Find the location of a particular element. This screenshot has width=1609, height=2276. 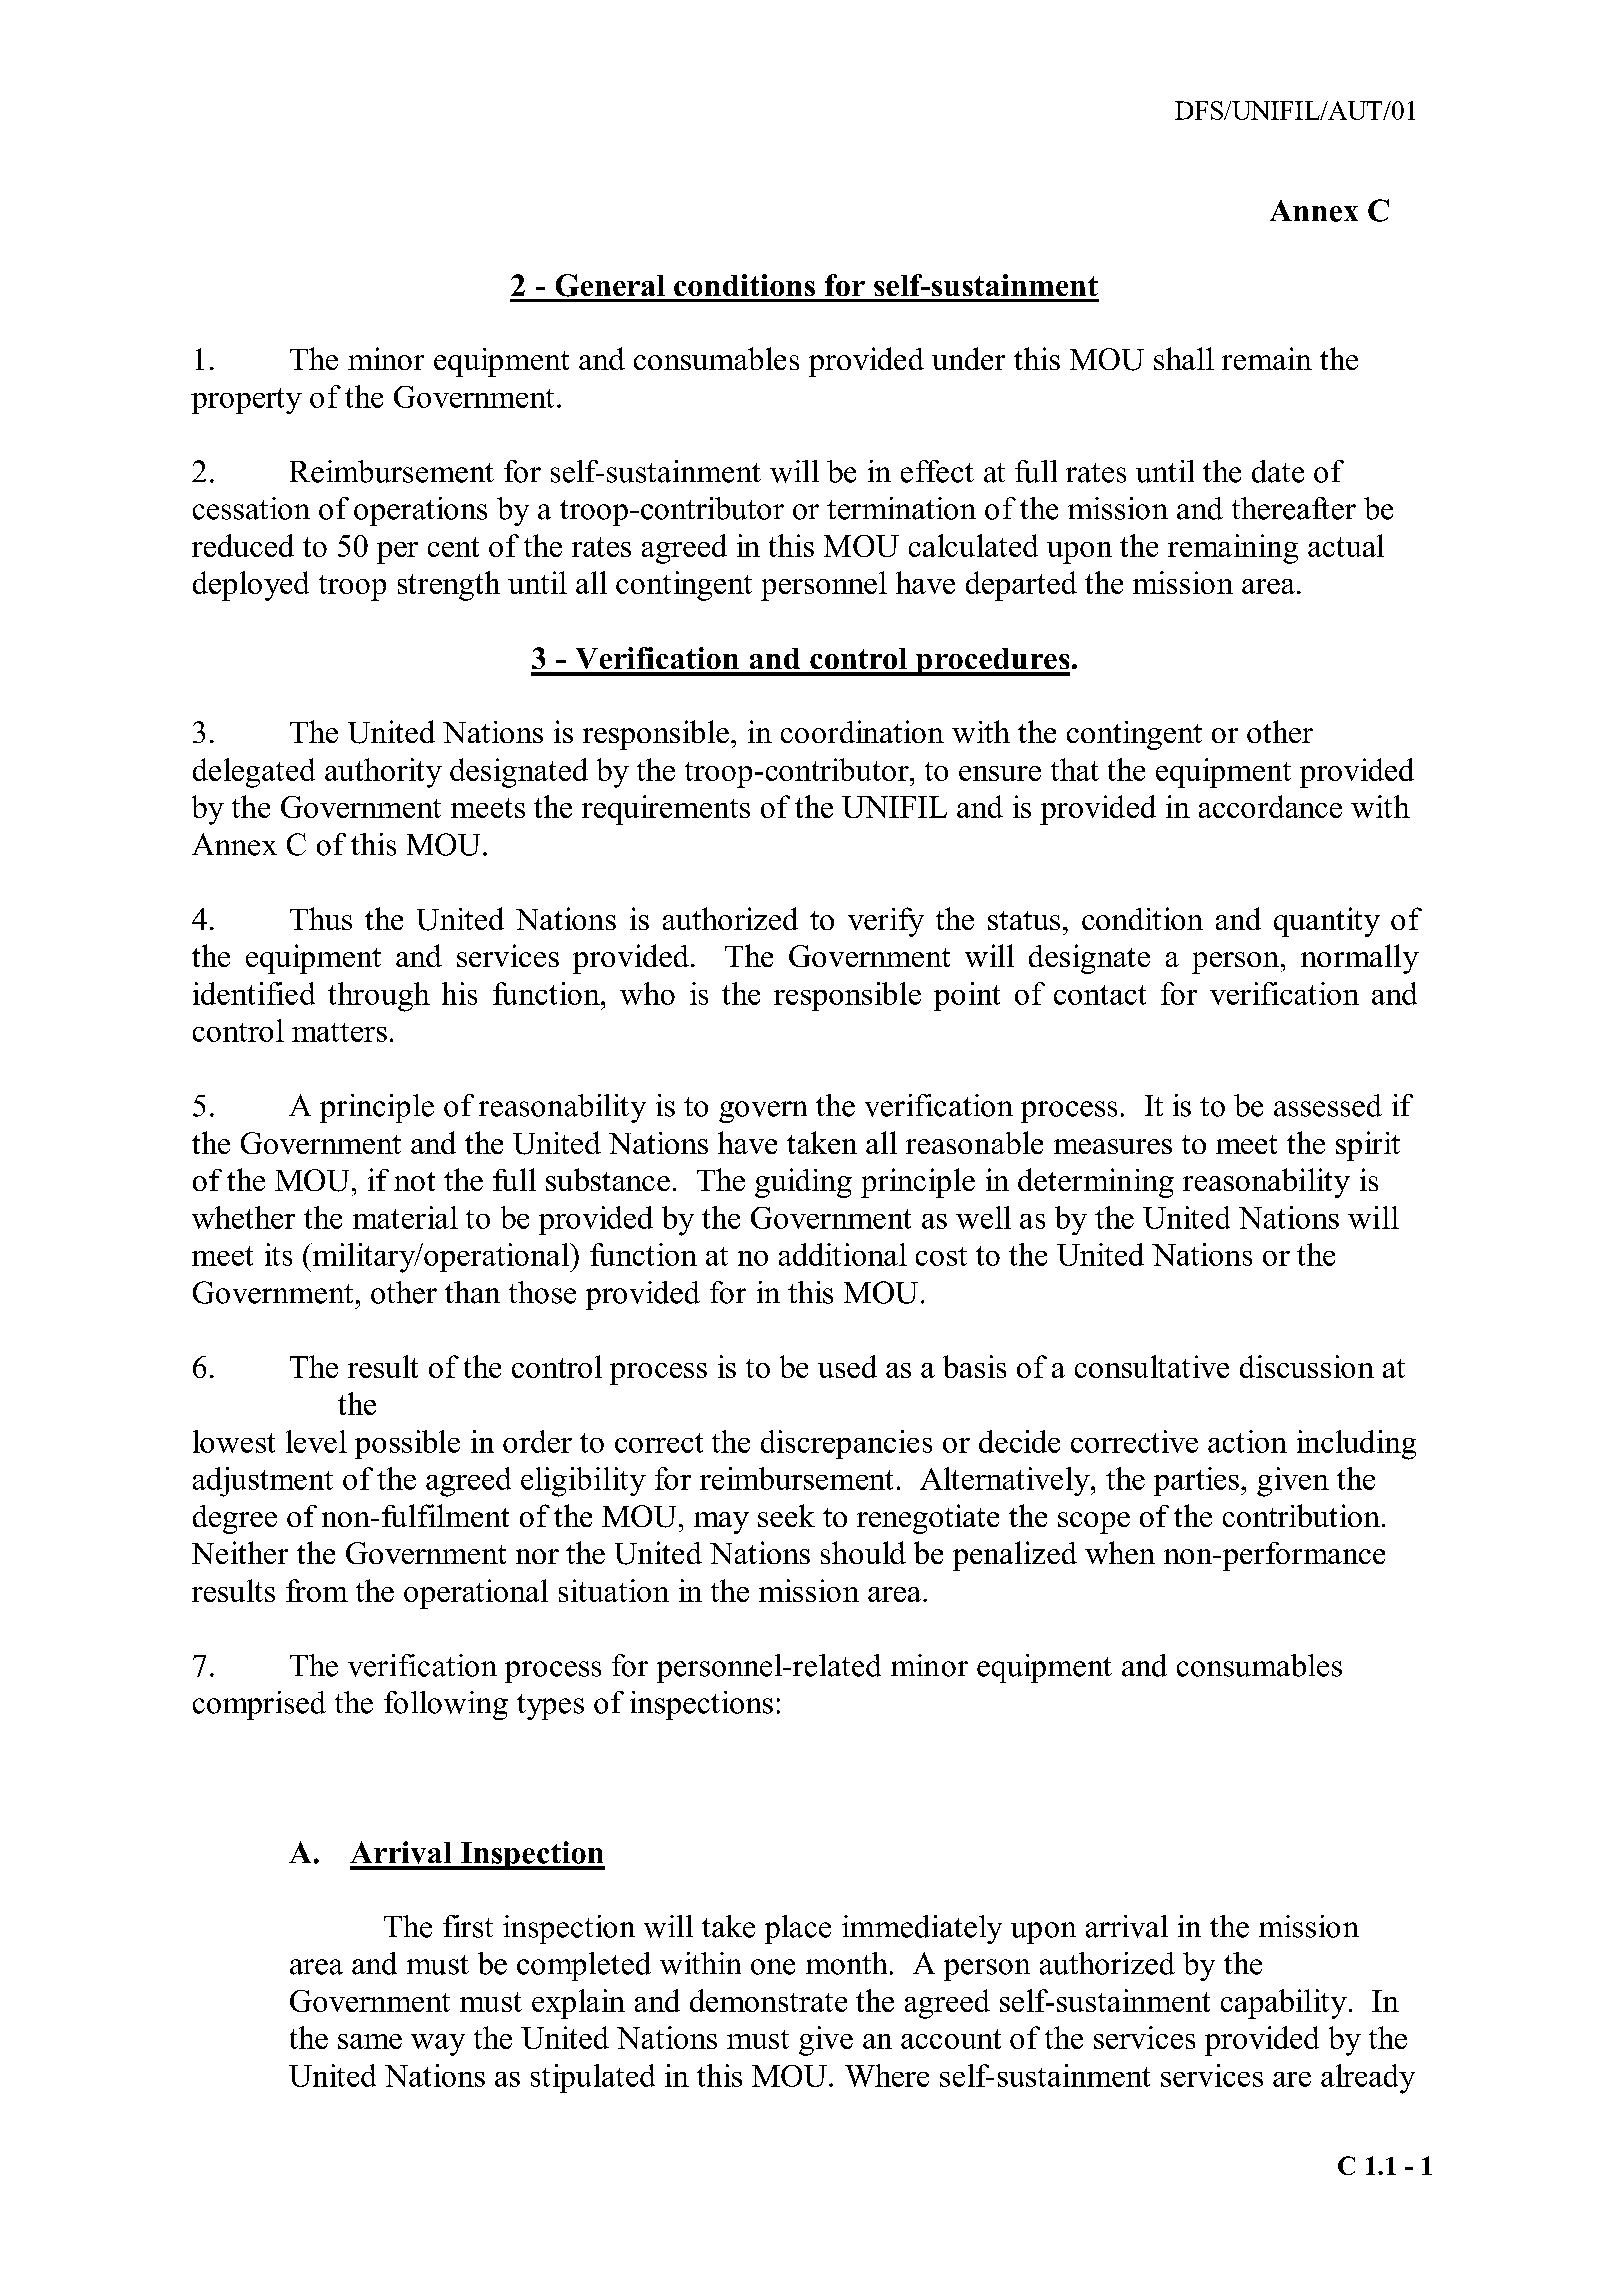

shall is located at coordinates (1184, 358).
